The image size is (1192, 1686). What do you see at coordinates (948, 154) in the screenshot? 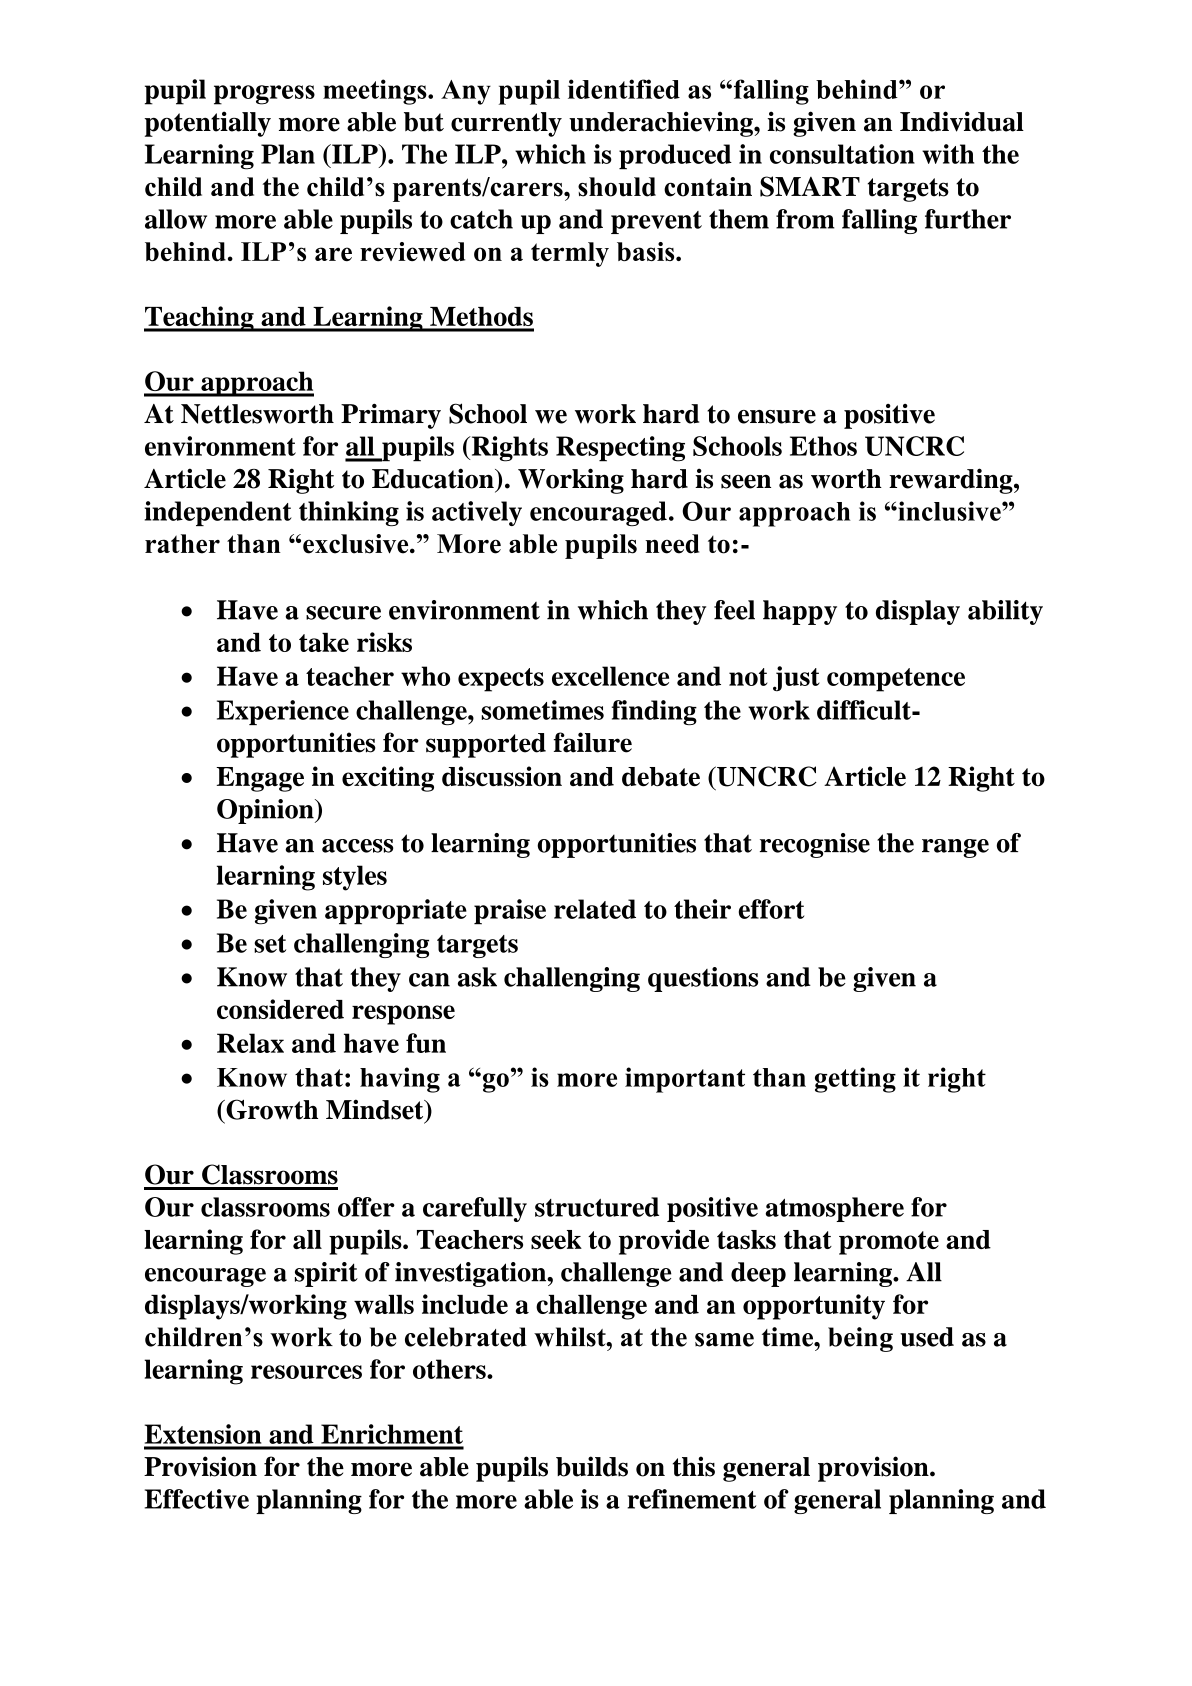
I see `with` at bounding box center [948, 154].
